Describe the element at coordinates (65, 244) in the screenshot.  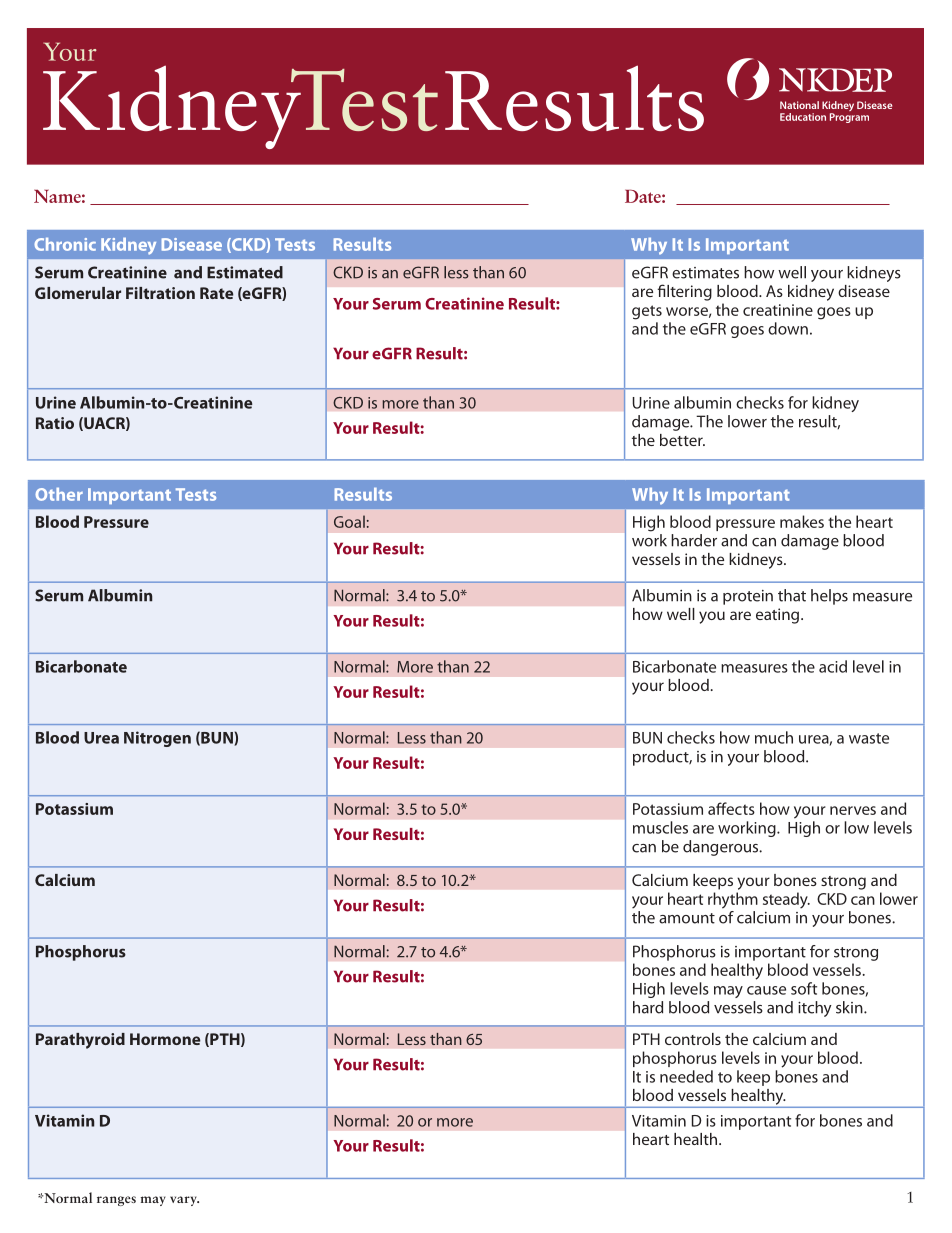
I see `Chronic` at that location.
